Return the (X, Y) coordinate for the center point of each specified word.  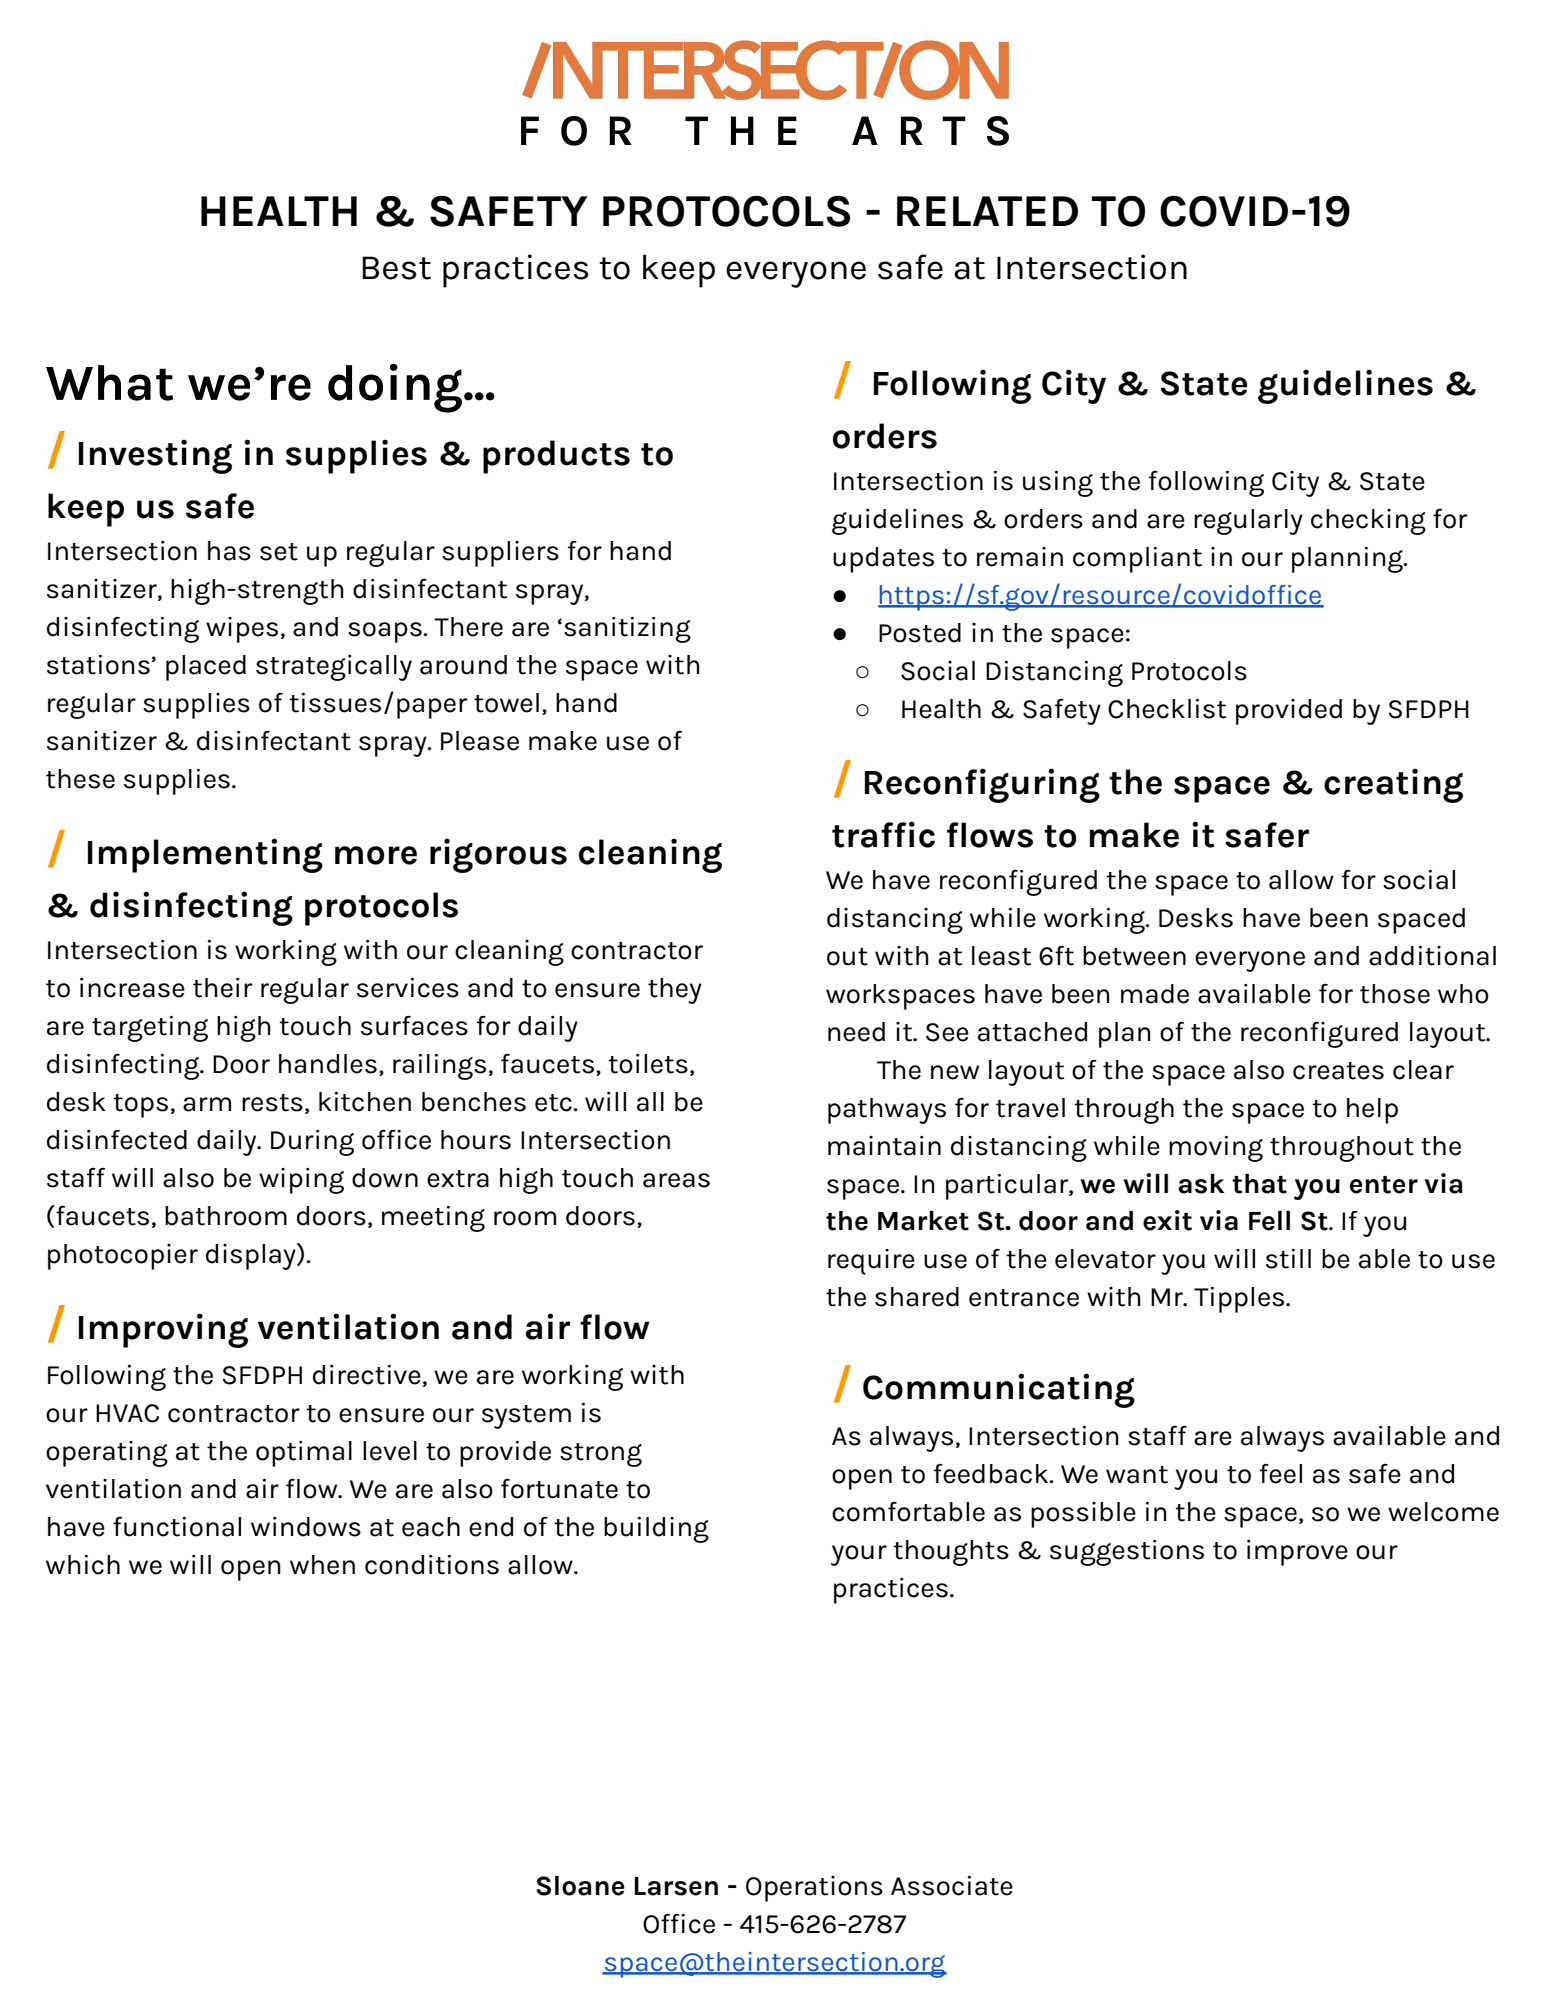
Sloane (581, 1886)
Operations (814, 1889)
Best (396, 268)
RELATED (987, 211)
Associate (952, 1886)
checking (1368, 522)
